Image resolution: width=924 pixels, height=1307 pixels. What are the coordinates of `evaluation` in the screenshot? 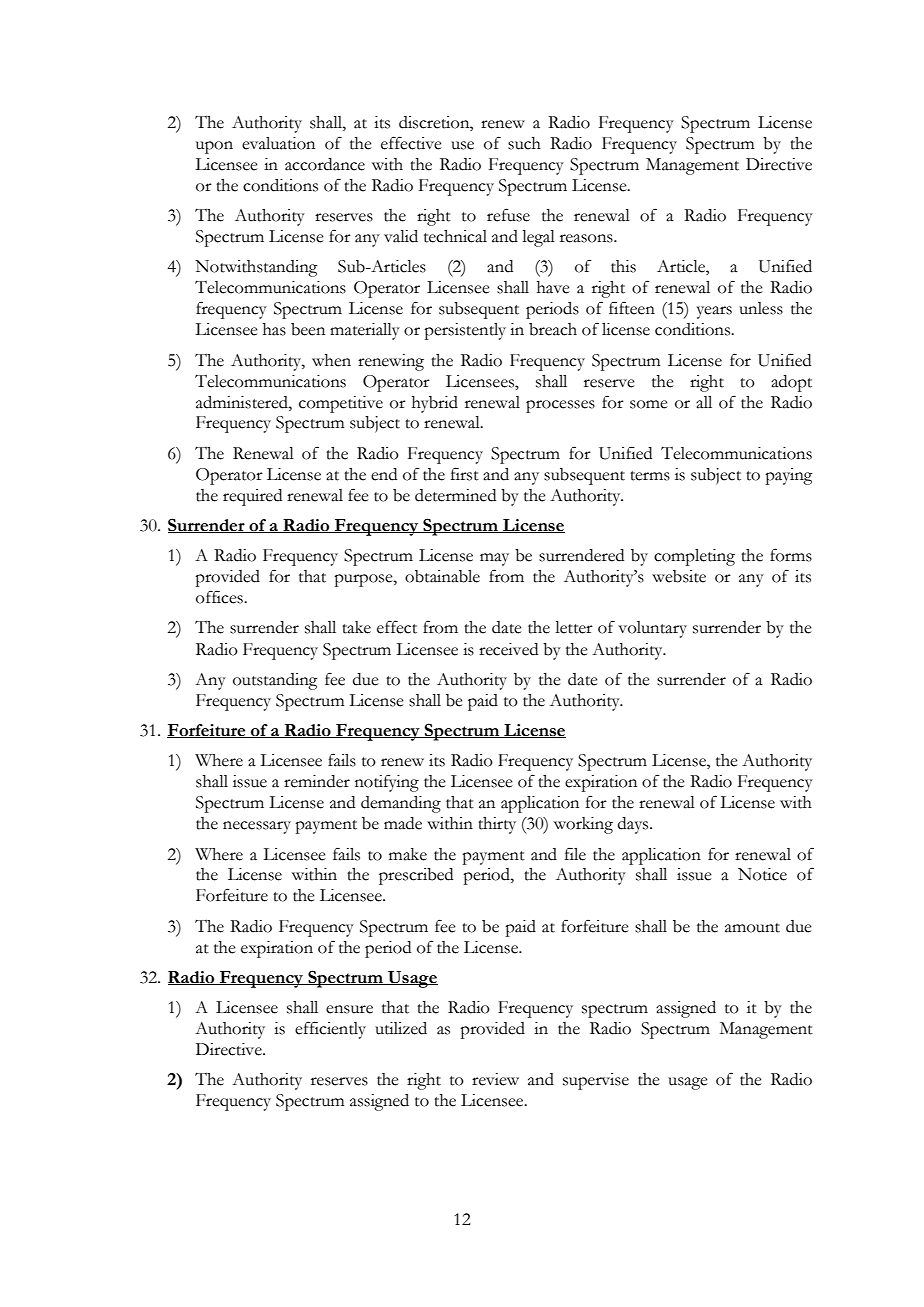 It's located at (278, 143).
